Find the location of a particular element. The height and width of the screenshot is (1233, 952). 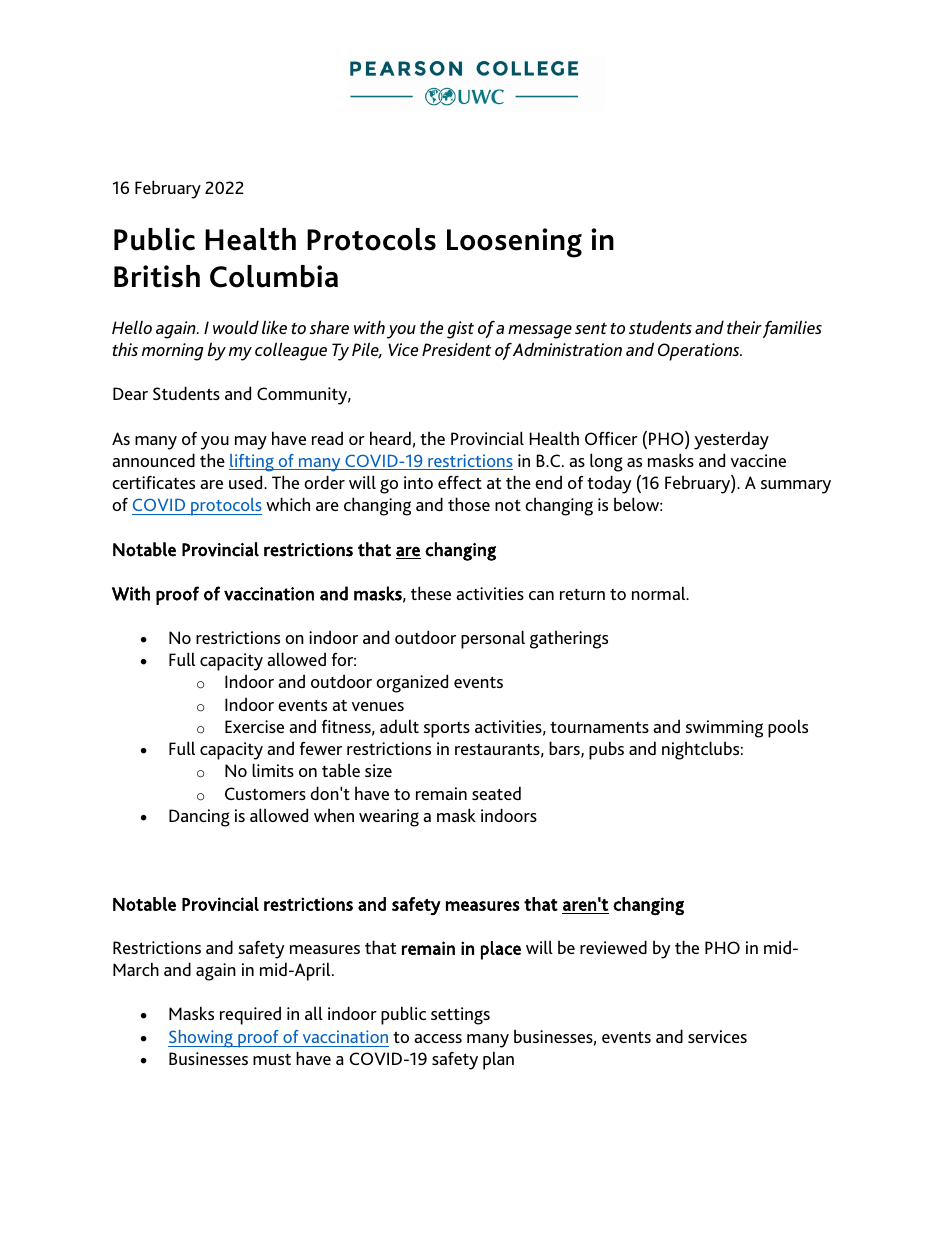

British is located at coordinates (157, 276).
